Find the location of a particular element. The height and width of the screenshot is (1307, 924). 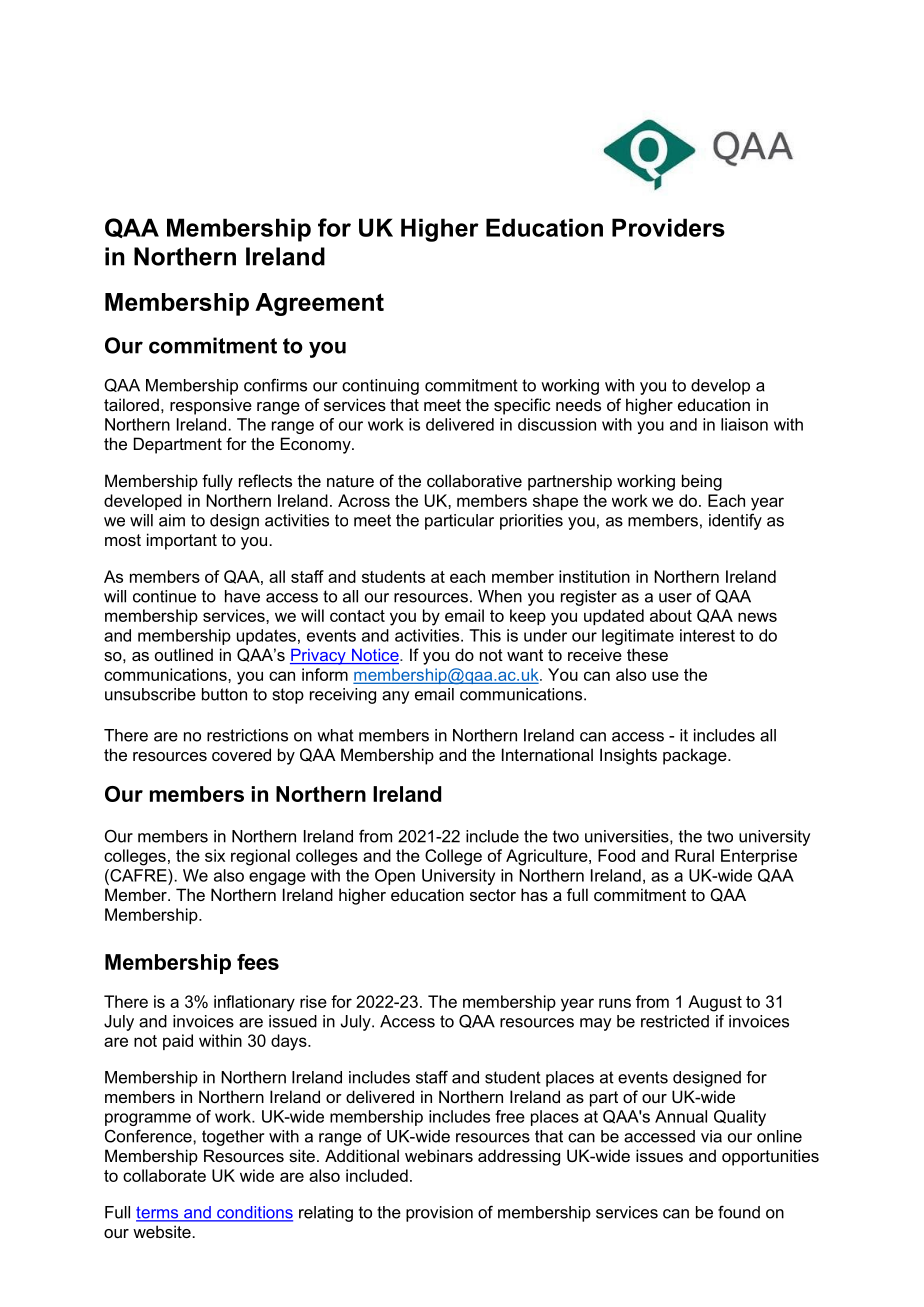

sector is located at coordinates (493, 895).
